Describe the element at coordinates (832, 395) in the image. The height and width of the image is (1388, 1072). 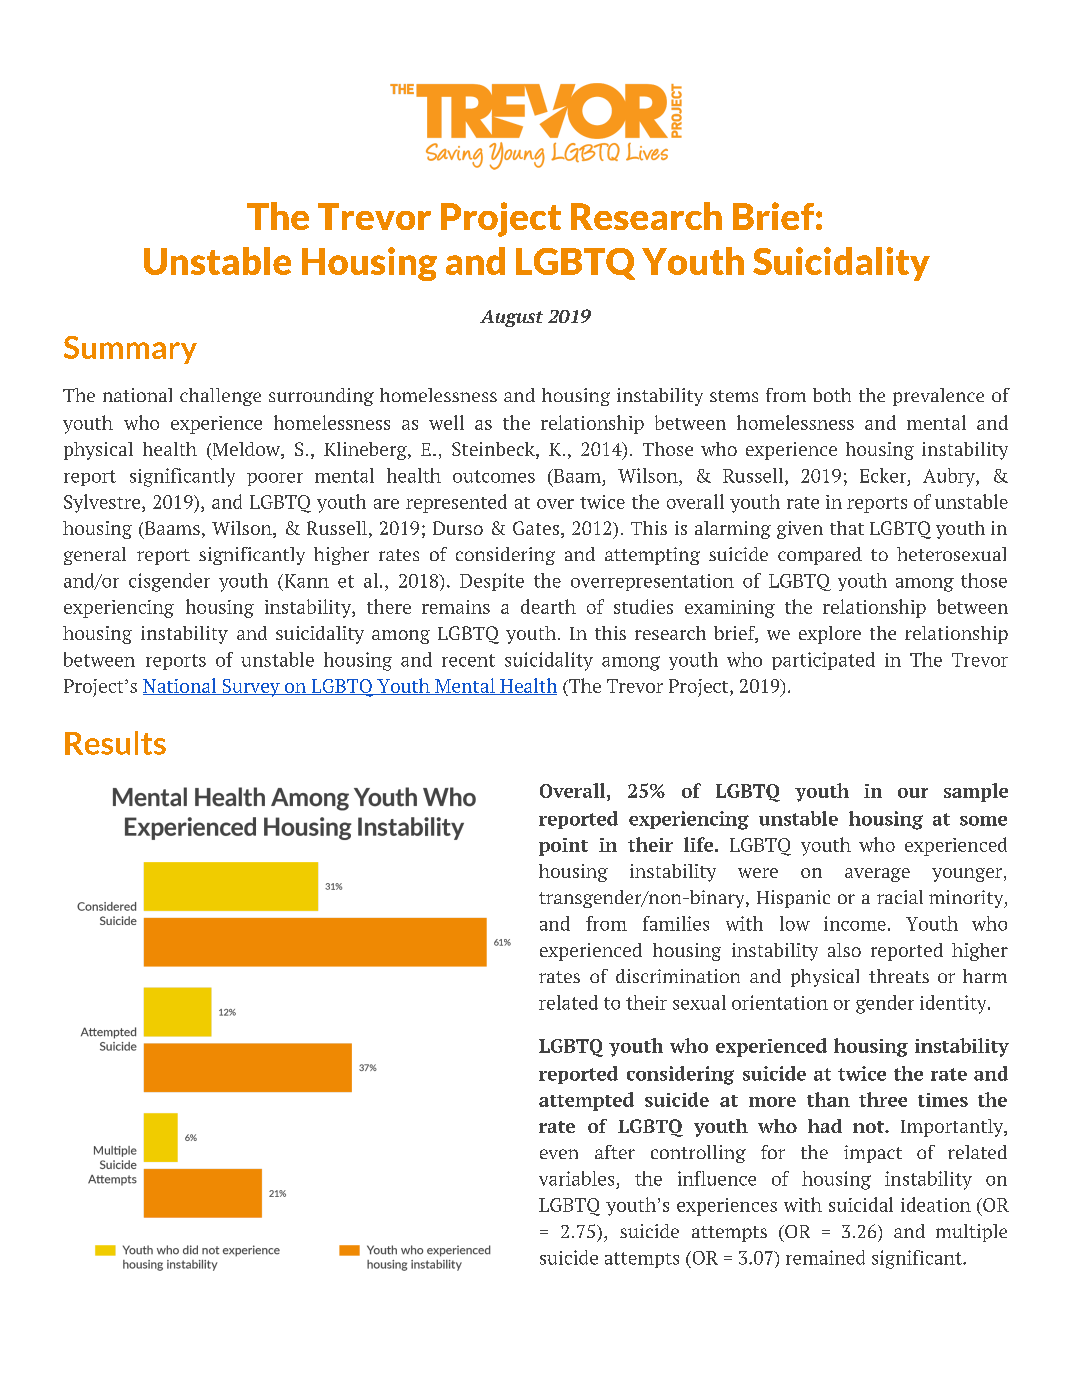
I see `both` at that location.
